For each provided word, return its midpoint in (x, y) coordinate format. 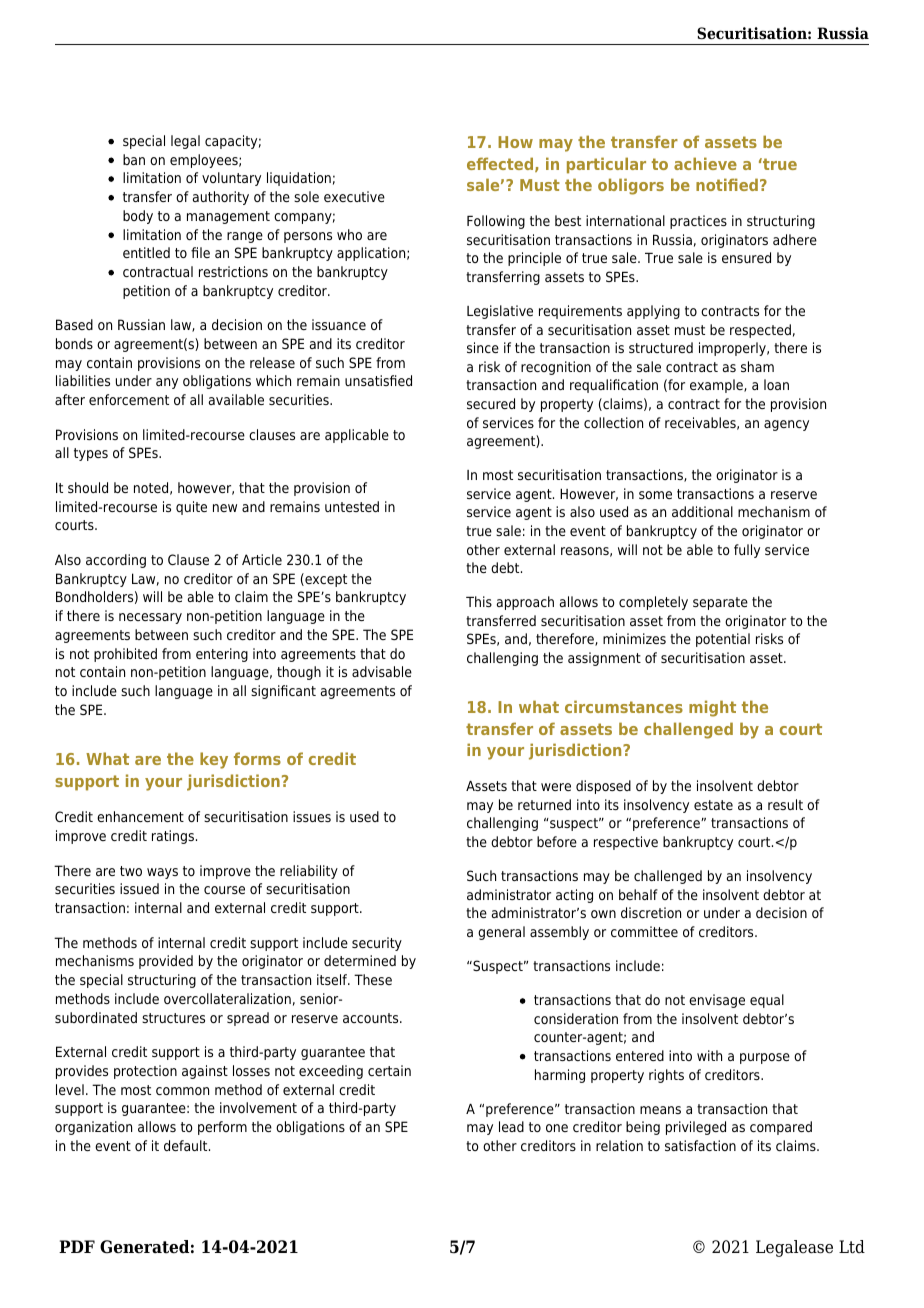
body (138, 217)
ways (162, 873)
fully (747, 551)
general (501, 933)
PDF (77, 1246)
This (479, 601)
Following (496, 222)
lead (511, 1126)
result (785, 804)
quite (191, 508)
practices (698, 222)
